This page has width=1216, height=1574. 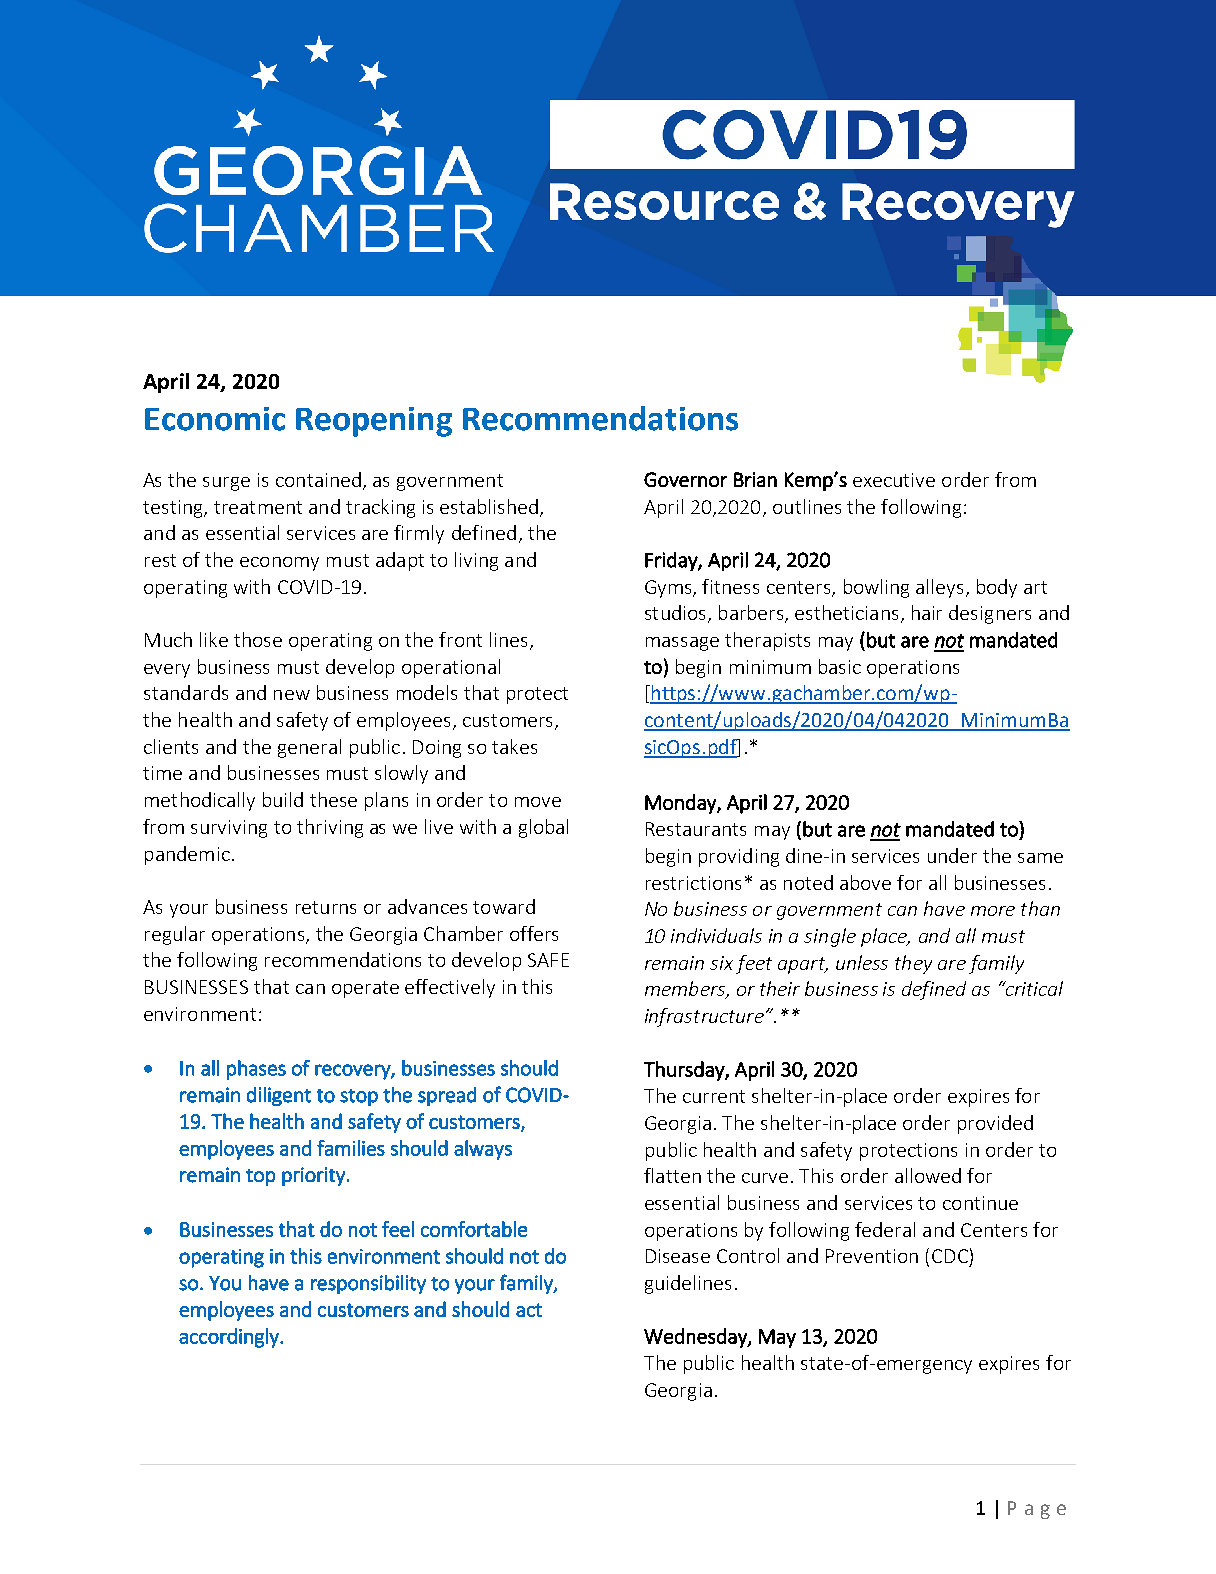 I want to click on CDC, so click(x=950, y=1256).
